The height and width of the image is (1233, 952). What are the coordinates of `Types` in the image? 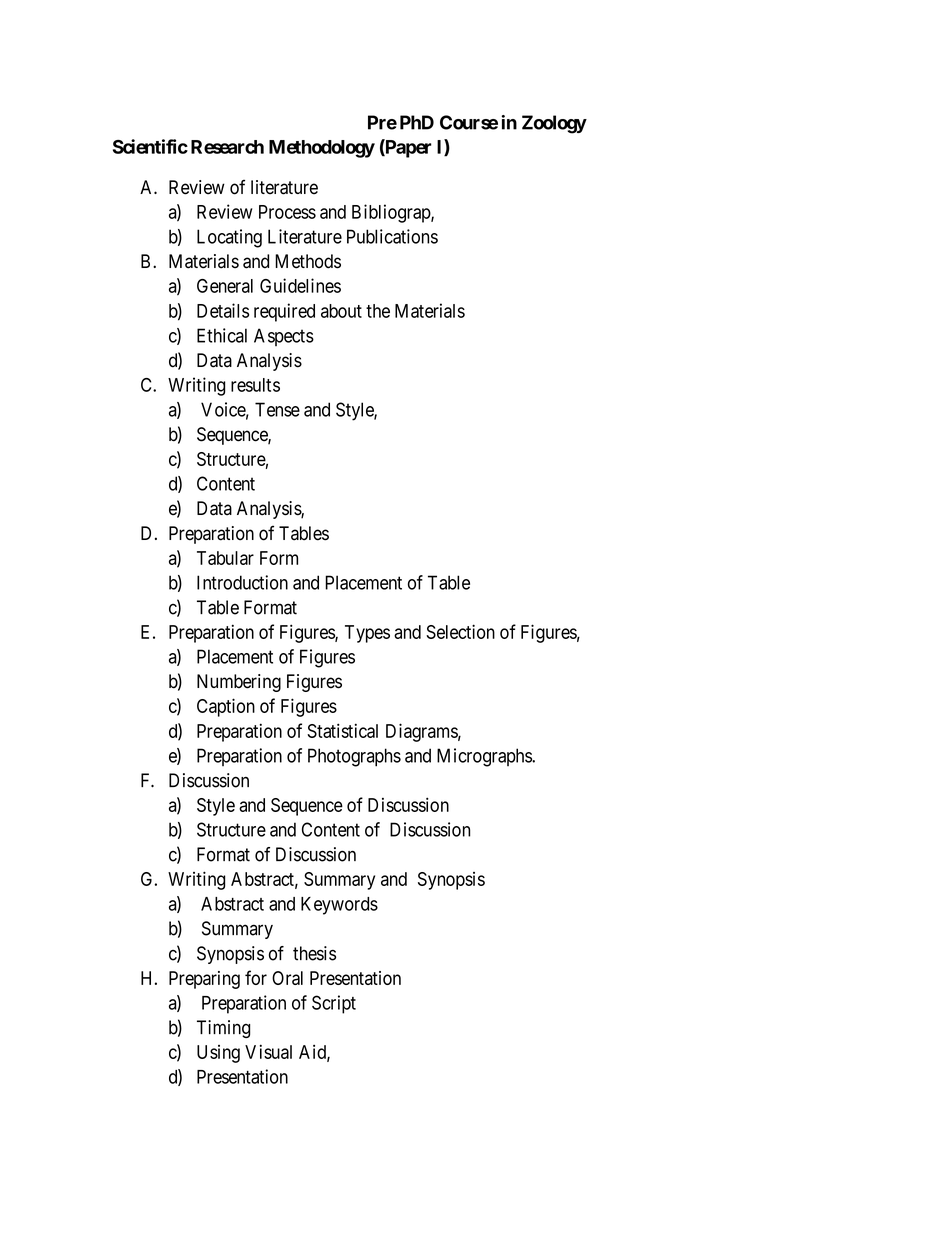 It's located at (367, 634).
